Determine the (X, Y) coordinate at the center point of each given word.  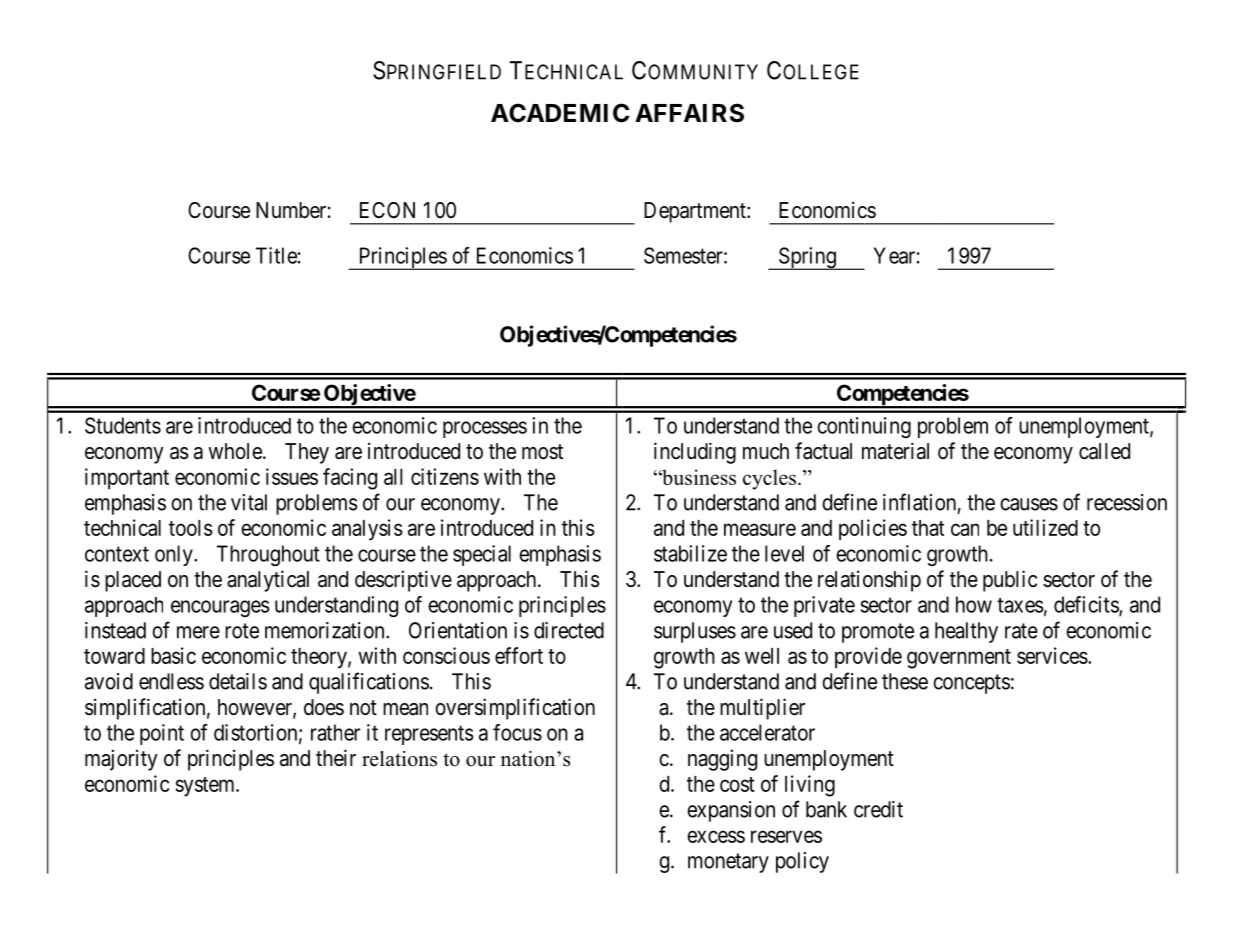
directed (569, 630)
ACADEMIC (560, 113)
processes (485, 429)
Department (696, 212)
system (206, 787)
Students (123, 425)
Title (276, 255)
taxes (1020, 605)
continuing (864, 427)
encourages (220, 608)
